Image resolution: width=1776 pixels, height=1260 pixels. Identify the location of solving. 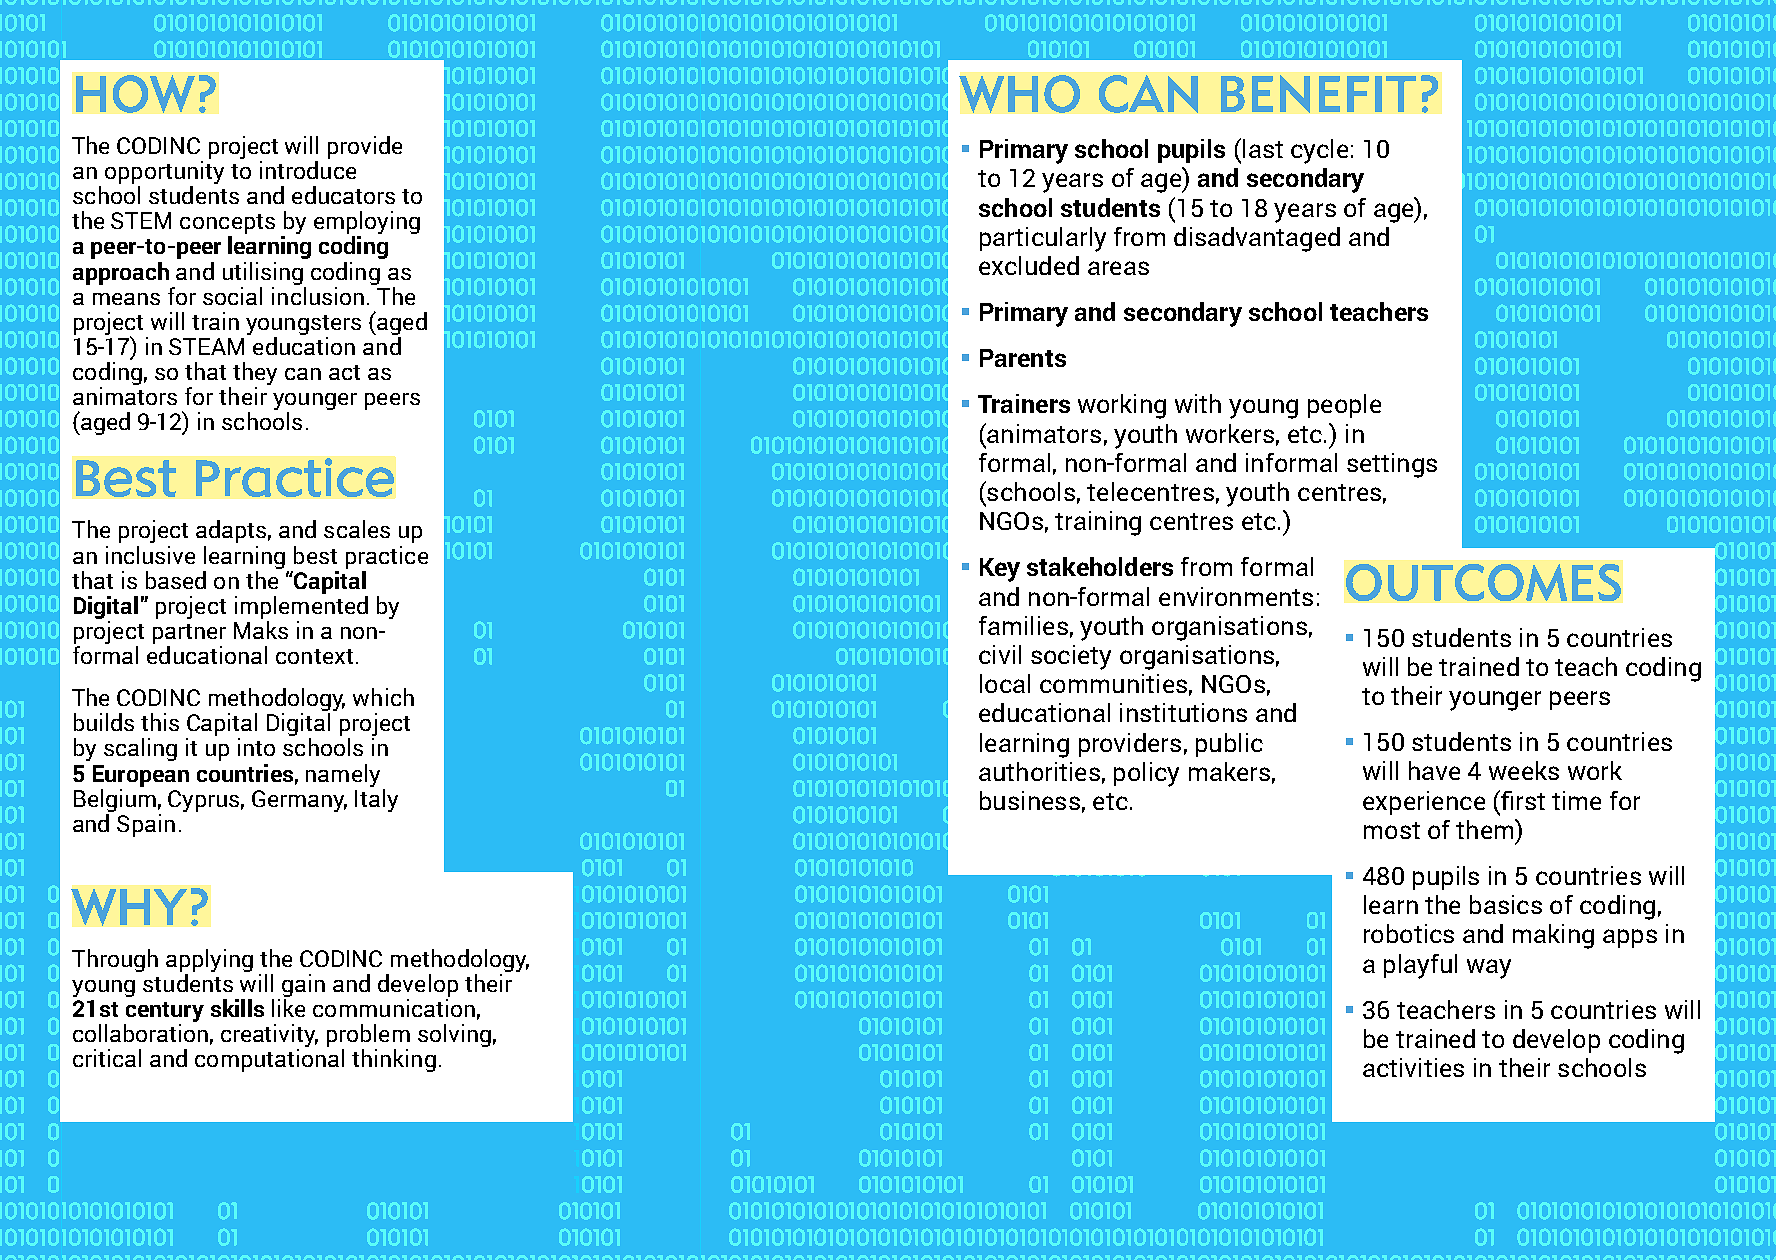
(454, 1035).
